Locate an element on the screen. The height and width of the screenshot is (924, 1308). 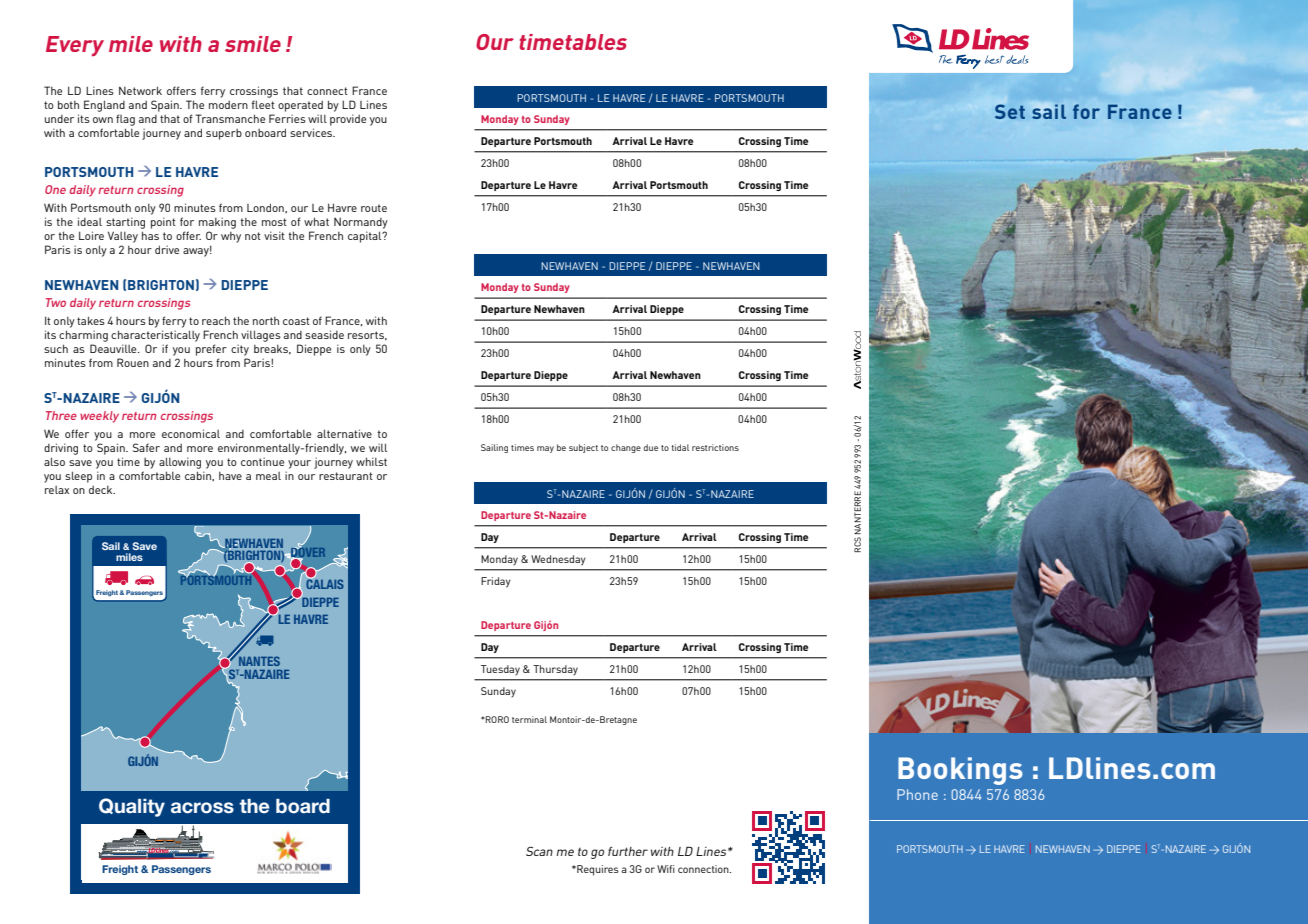
may is located at coordinates (545, 449).
